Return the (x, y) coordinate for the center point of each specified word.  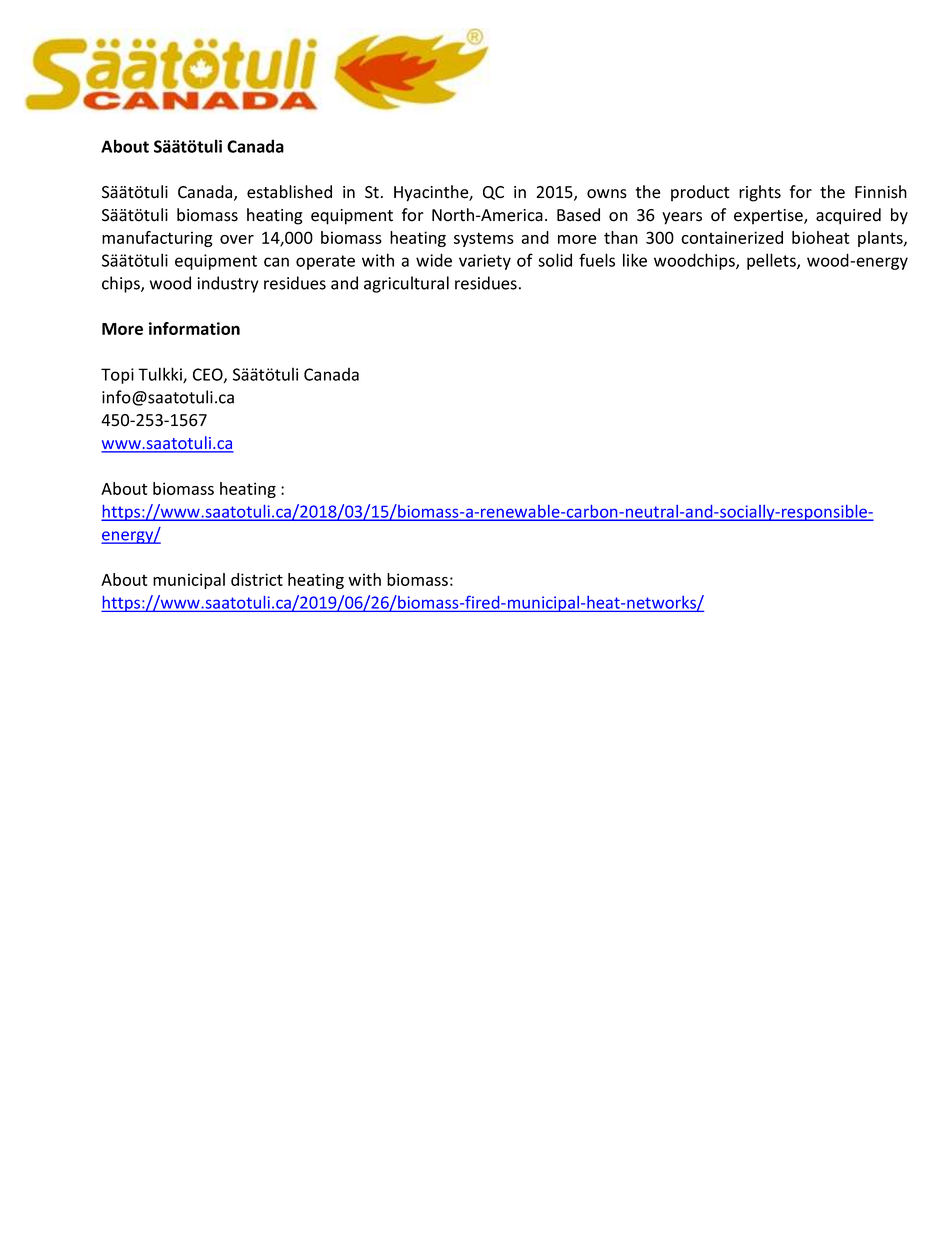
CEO (209, 375)
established (289, 192)
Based (578, 215)
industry (228, 284)
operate (325, 262)
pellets (772, 261)
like (635, 260)
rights (760, 193)
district (257, 579)
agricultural (406, 284)
